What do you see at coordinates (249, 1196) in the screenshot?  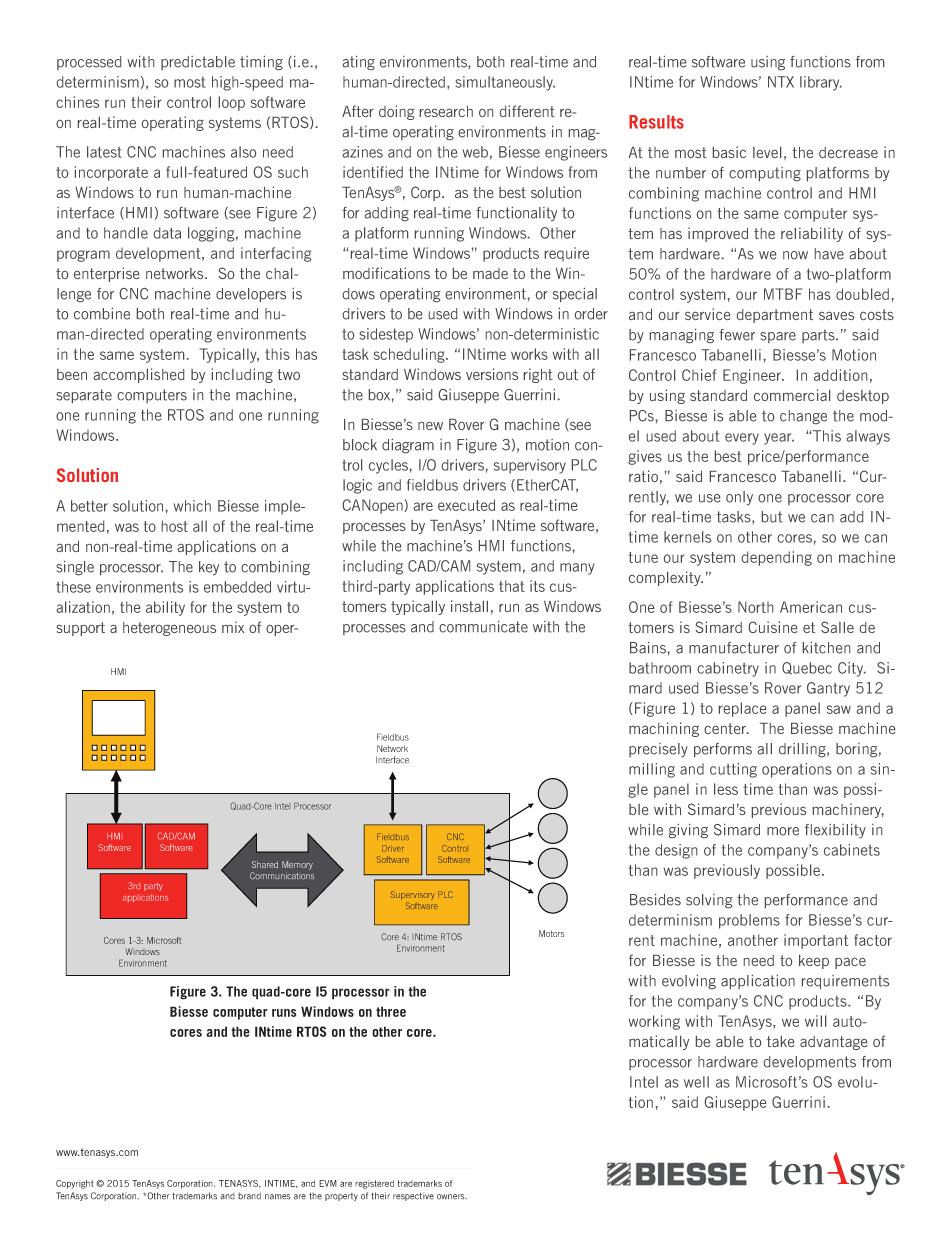 I see `brand` at bounding box center [249, 1196].
